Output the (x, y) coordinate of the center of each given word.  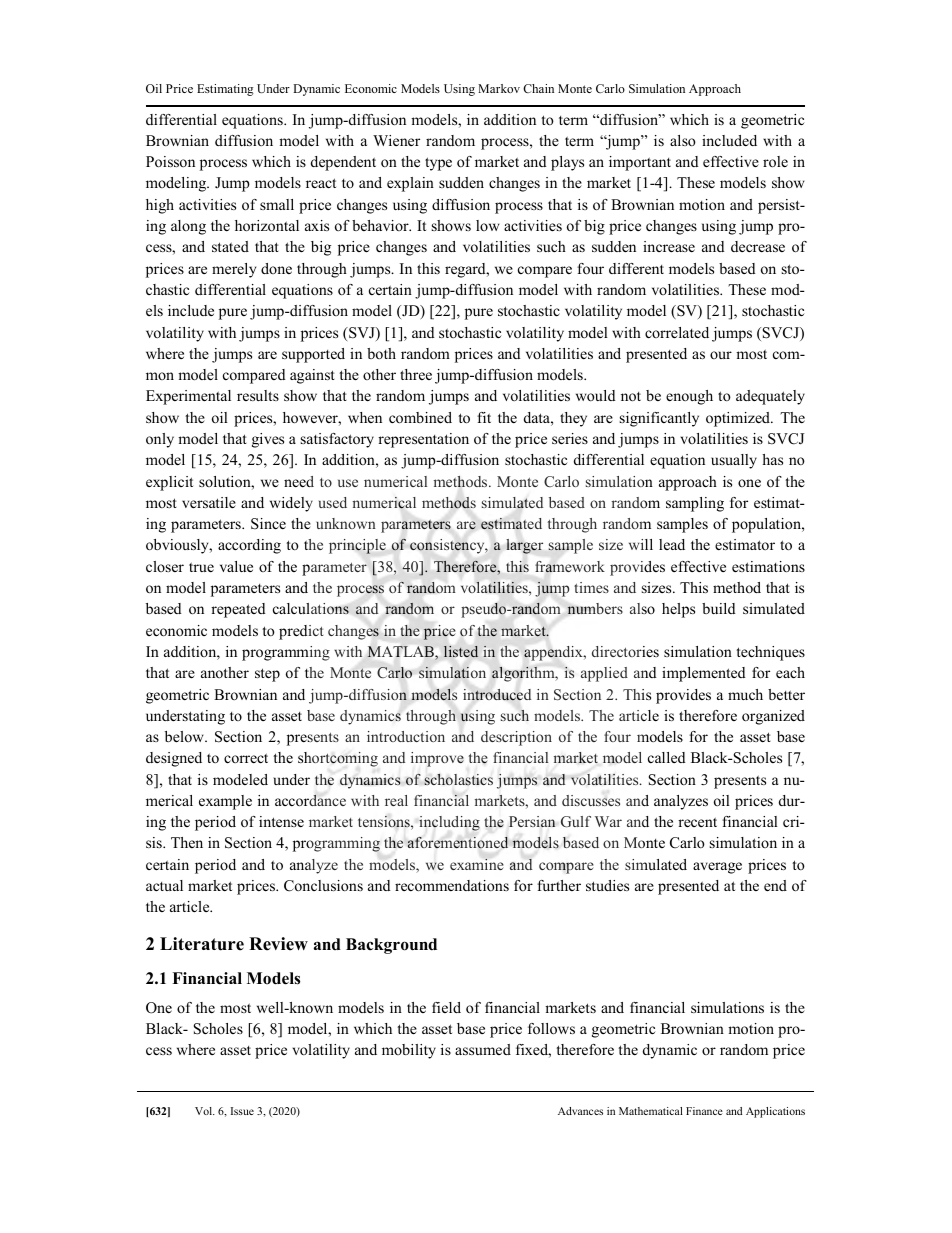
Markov (499, 88)
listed (461, 651)
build (719, 608)
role (775, 161)
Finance (704, 1111)
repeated (238, 610)
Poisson (170, 161)
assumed (483, 1049)
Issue (242, 1111)
